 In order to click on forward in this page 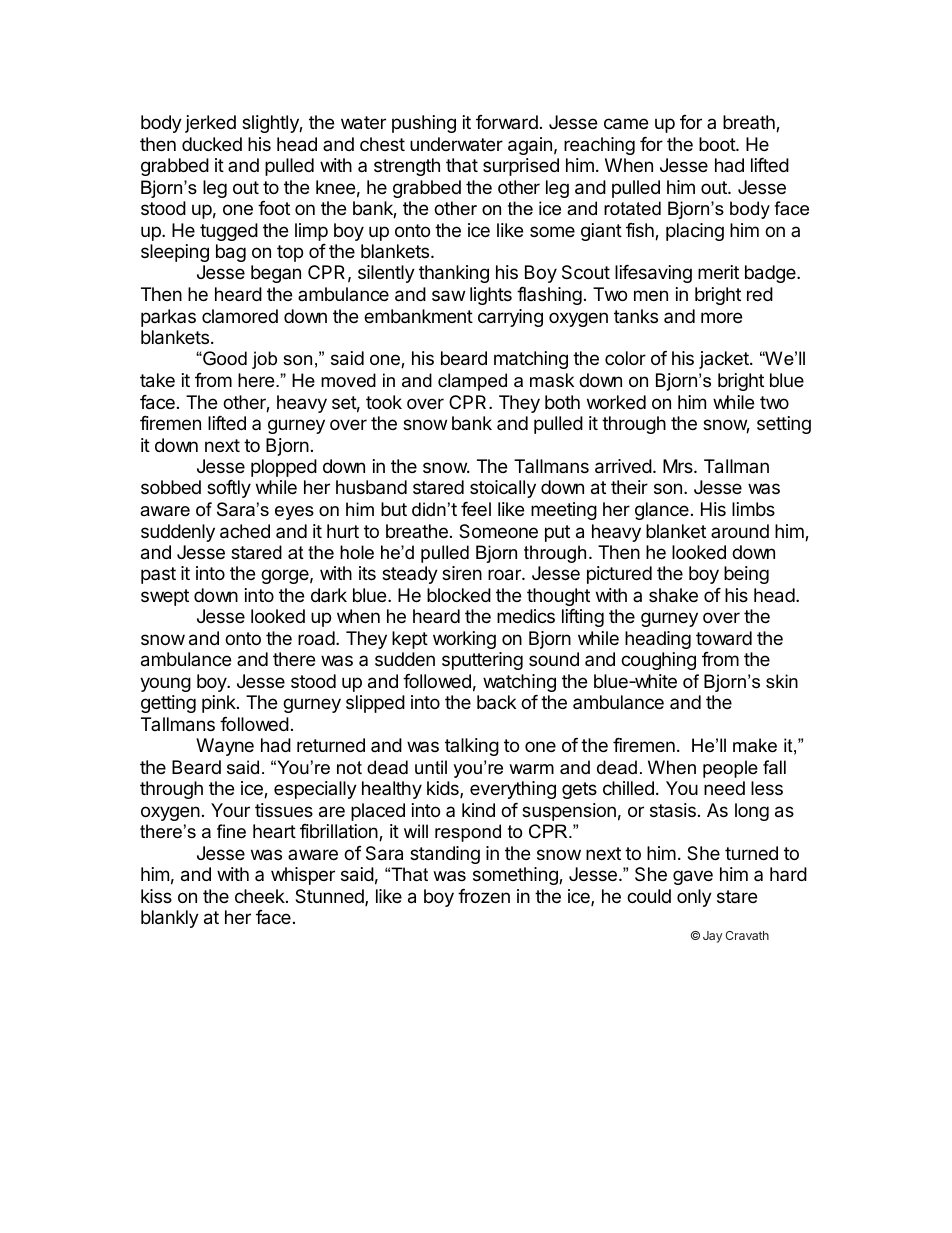, I will do `click(507, 122)`.
